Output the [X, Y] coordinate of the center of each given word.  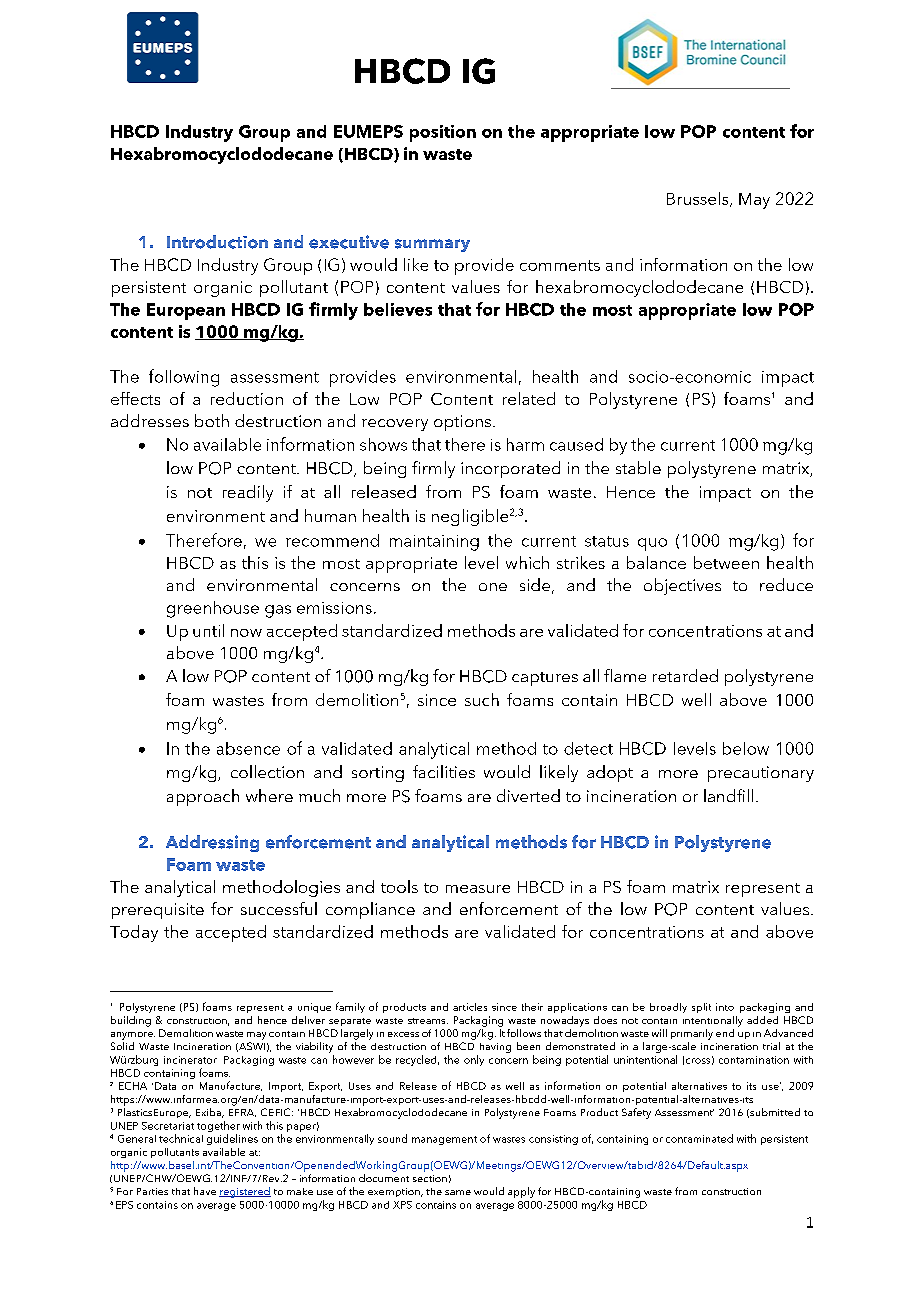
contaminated [699, 1138]
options [462, 423]
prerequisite [158, 911]
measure [478, 889]
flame [625, 675]
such [482, 699]
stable [638, 467]
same [458, 1192]
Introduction [217, 242]
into [725, 1007]
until [208, 630]
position [443, 133]
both [212, 420]
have [205, 1191]
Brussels [699, 199]
